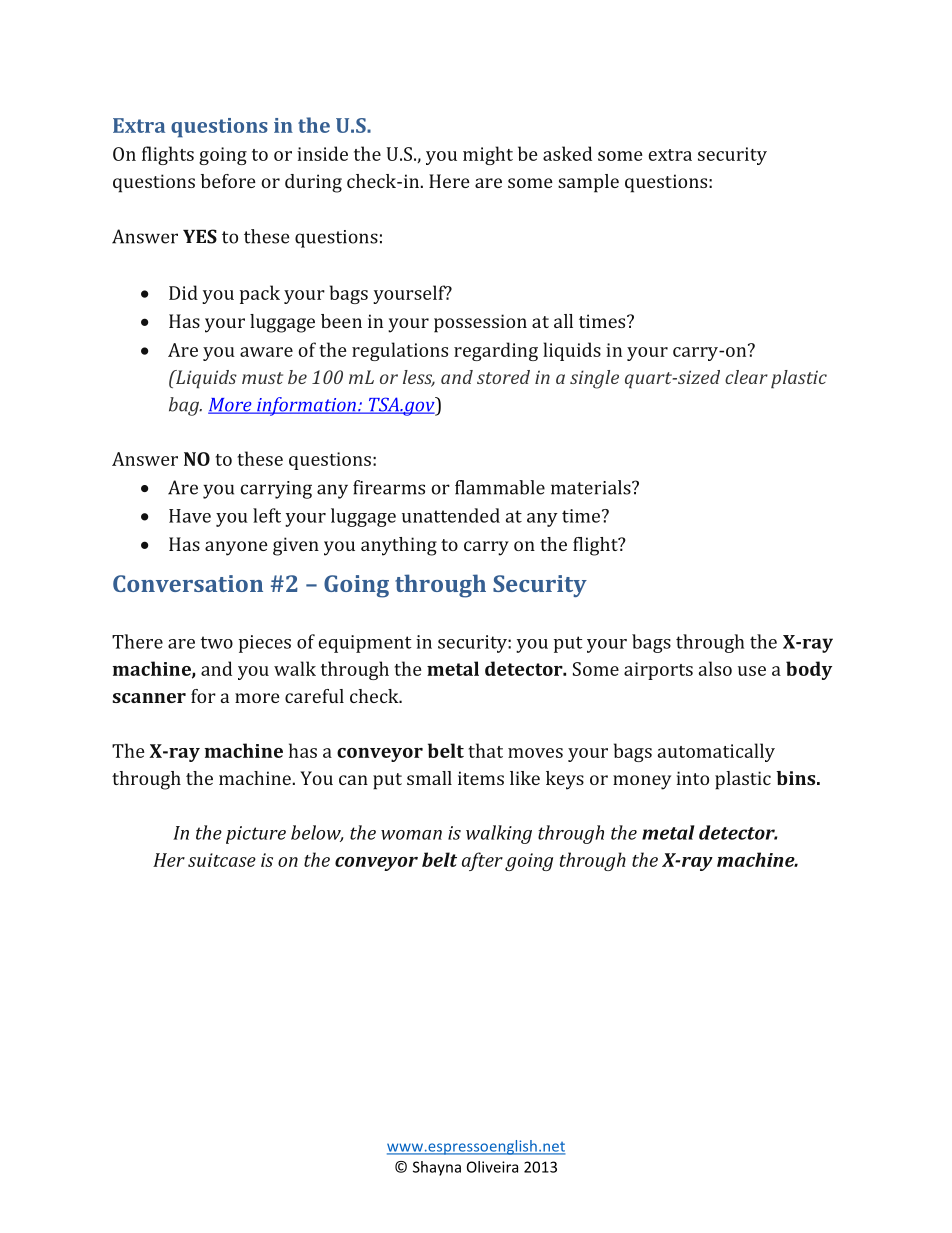 This screenshot has height=1233, width=952. I want to click on sample, so click(588, 183).
